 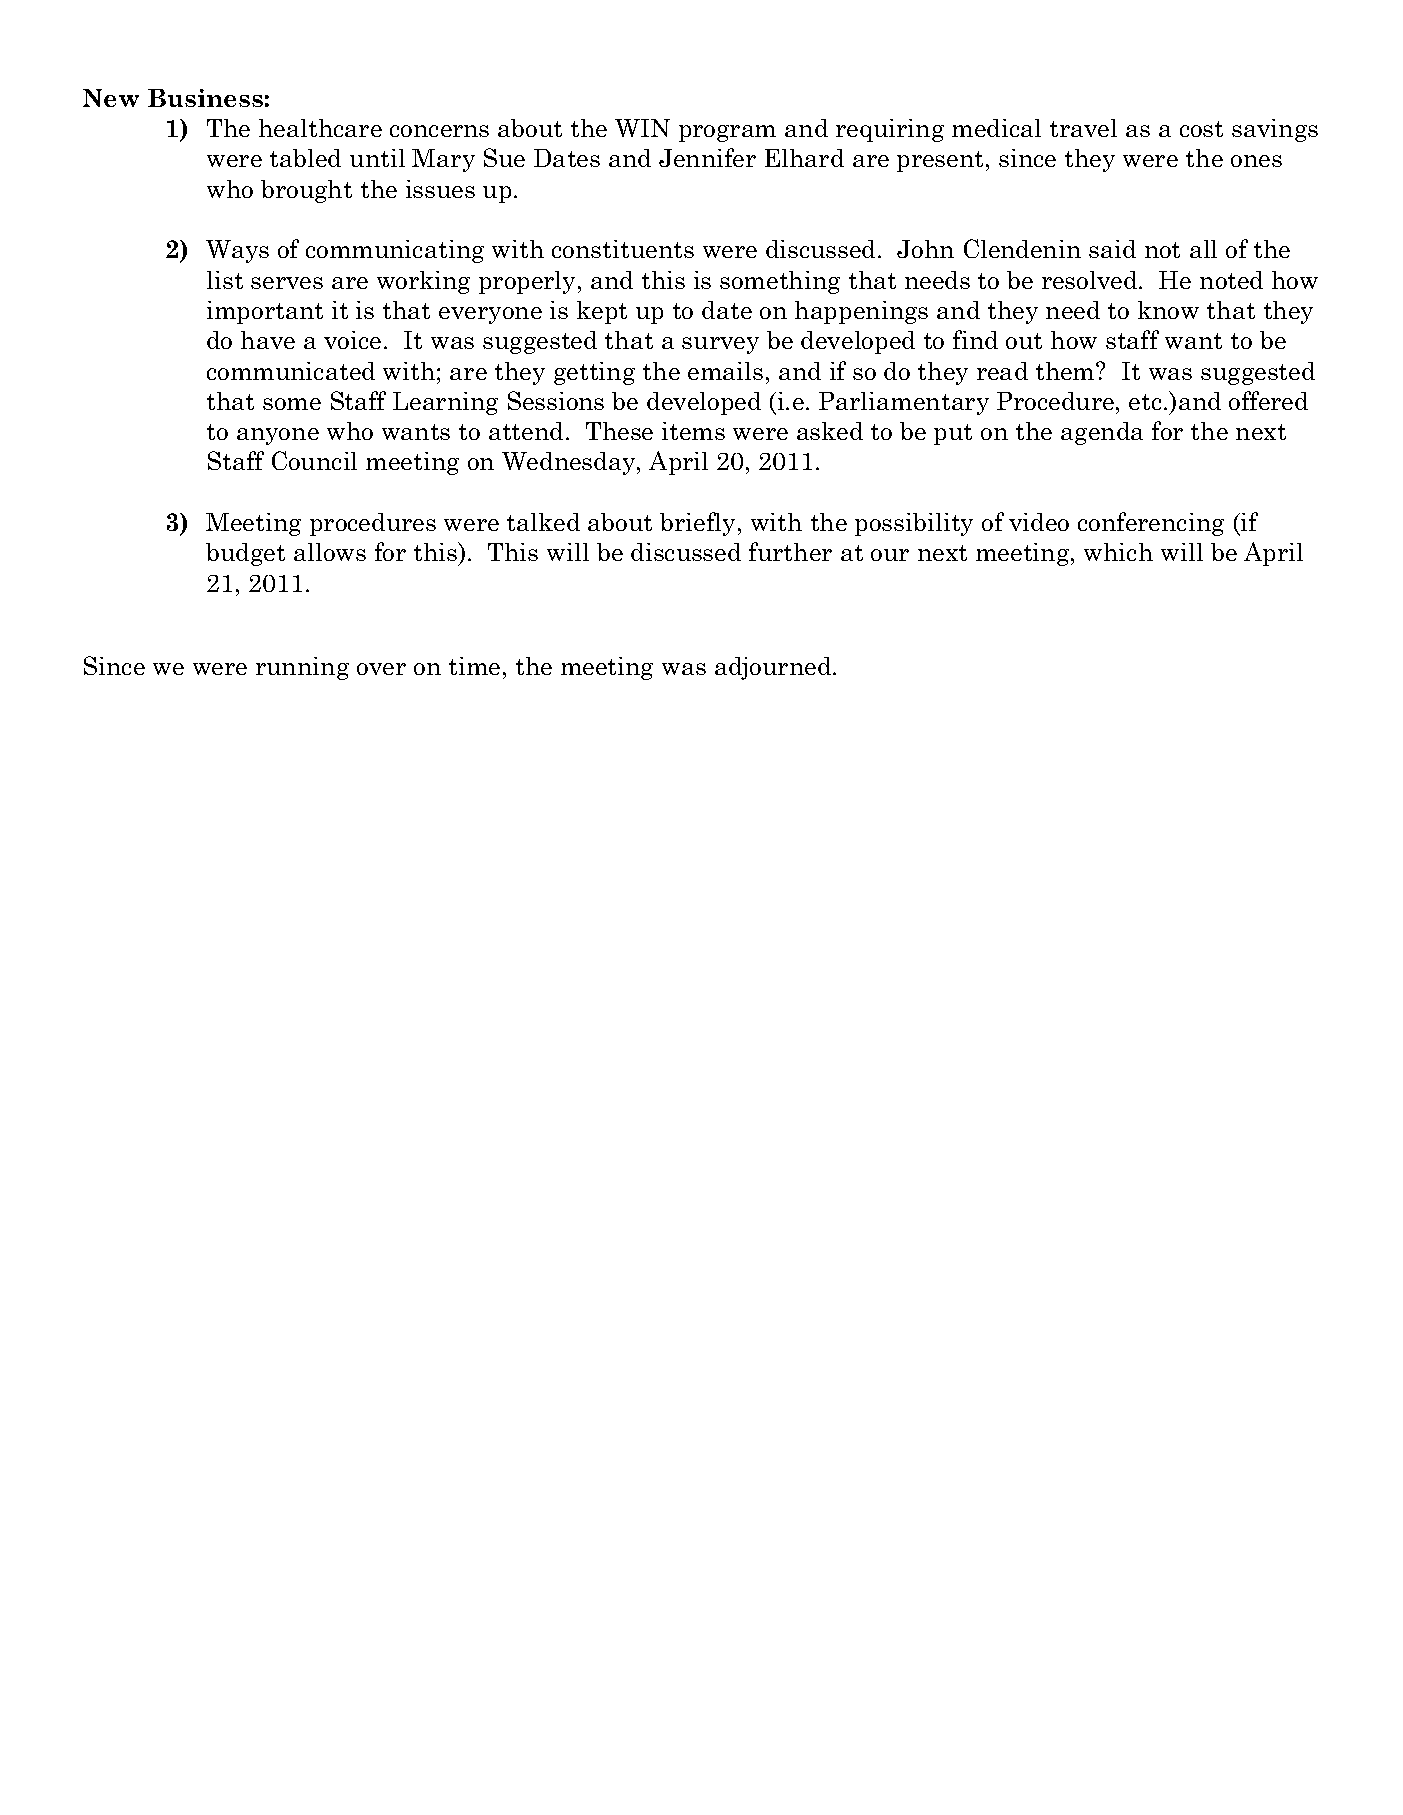 What do you see at coordinates (474, 666) in the page?
I see `time` at bounding box center [474, 666].
